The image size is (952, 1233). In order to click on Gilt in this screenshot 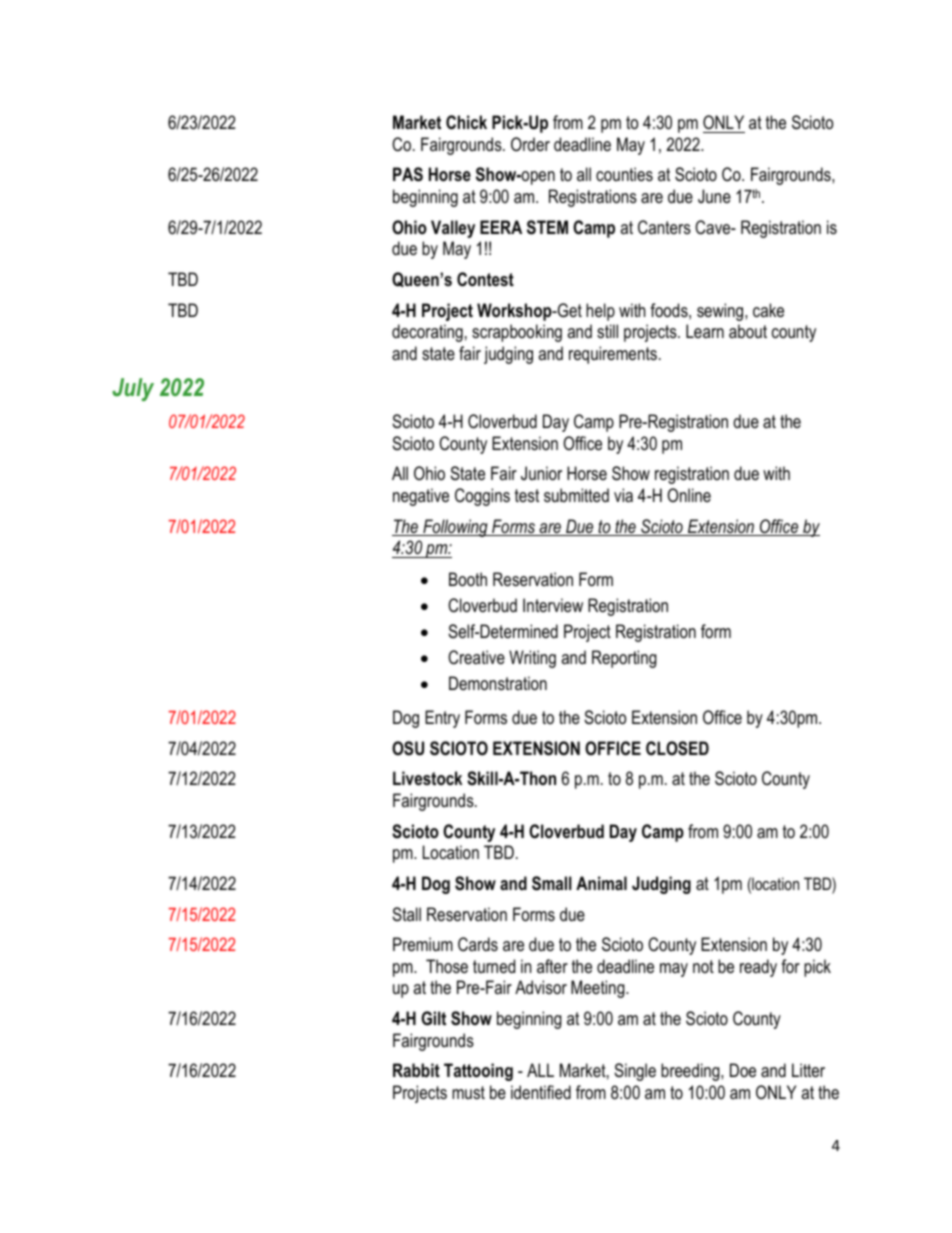, I will do `click(433, 1018)`.
